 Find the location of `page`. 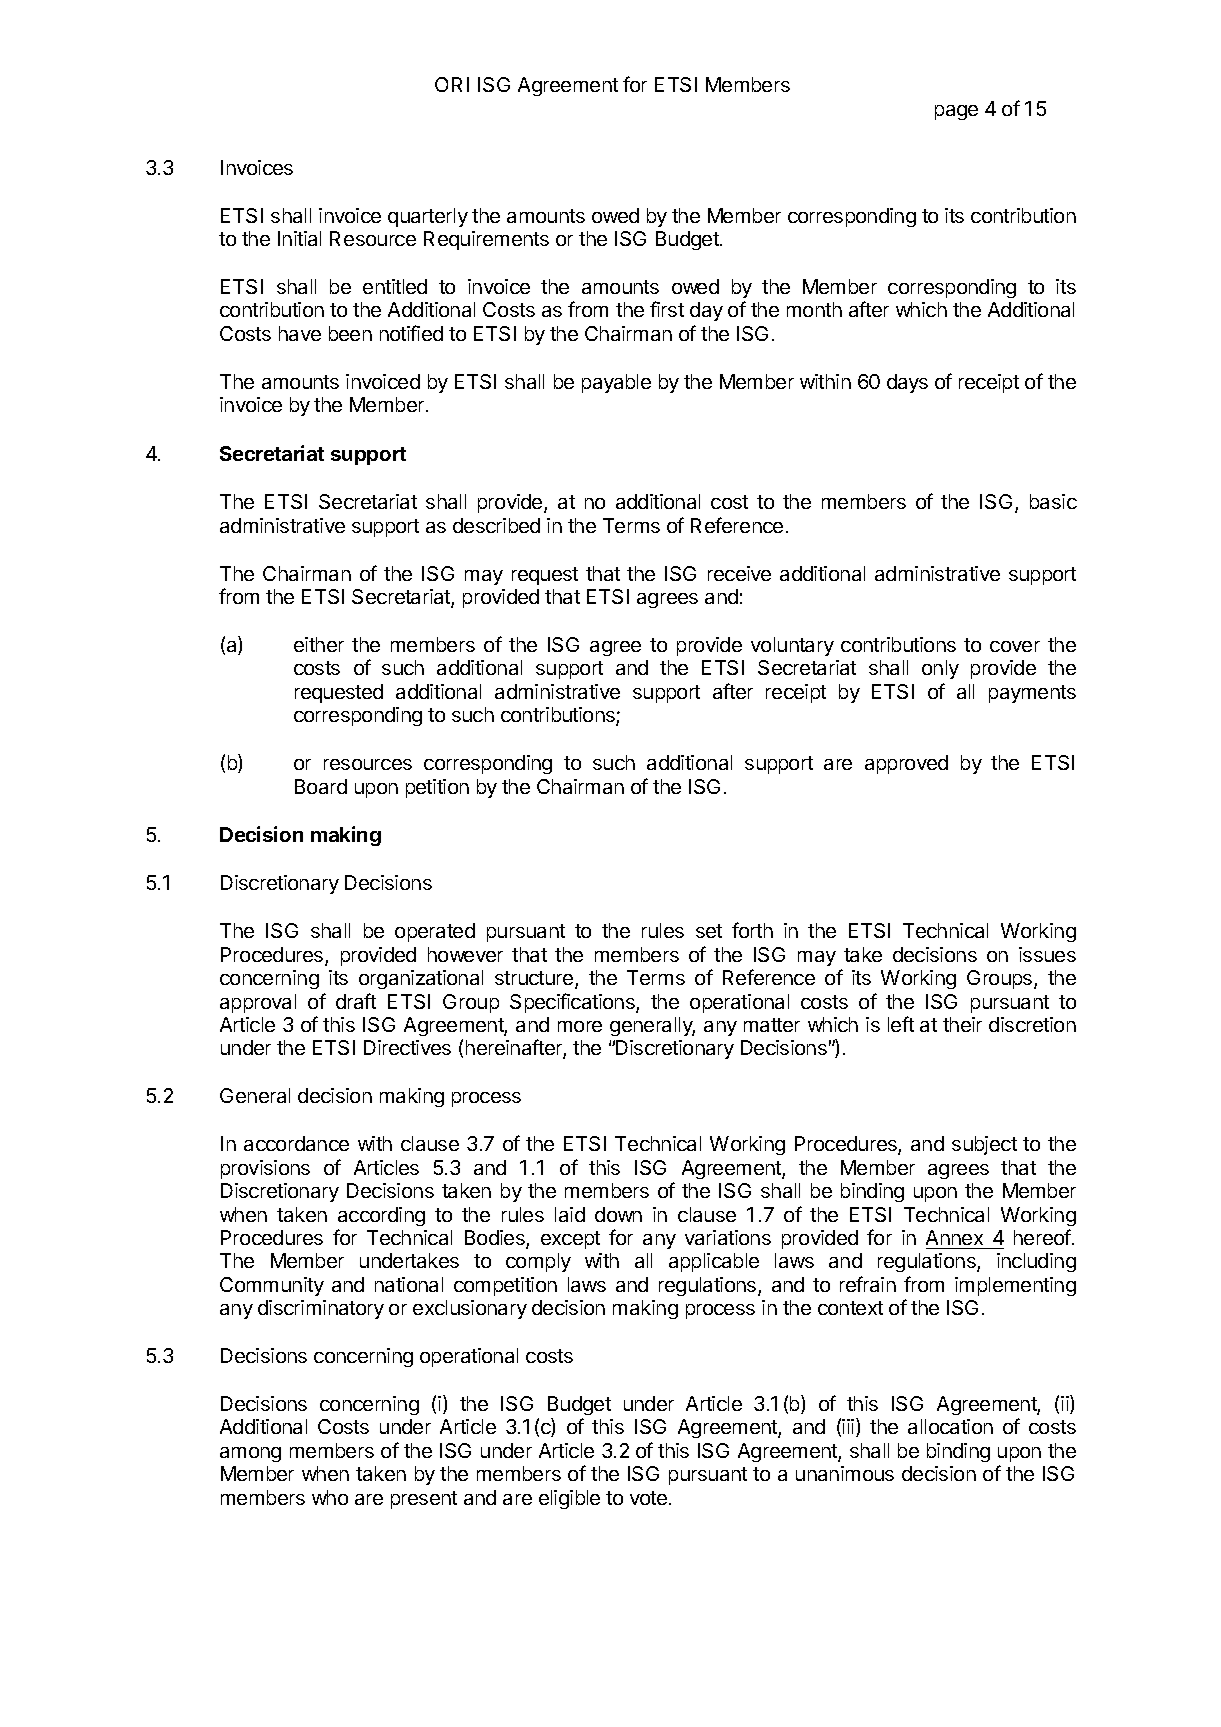

page is located at coordinates (956, 112).
